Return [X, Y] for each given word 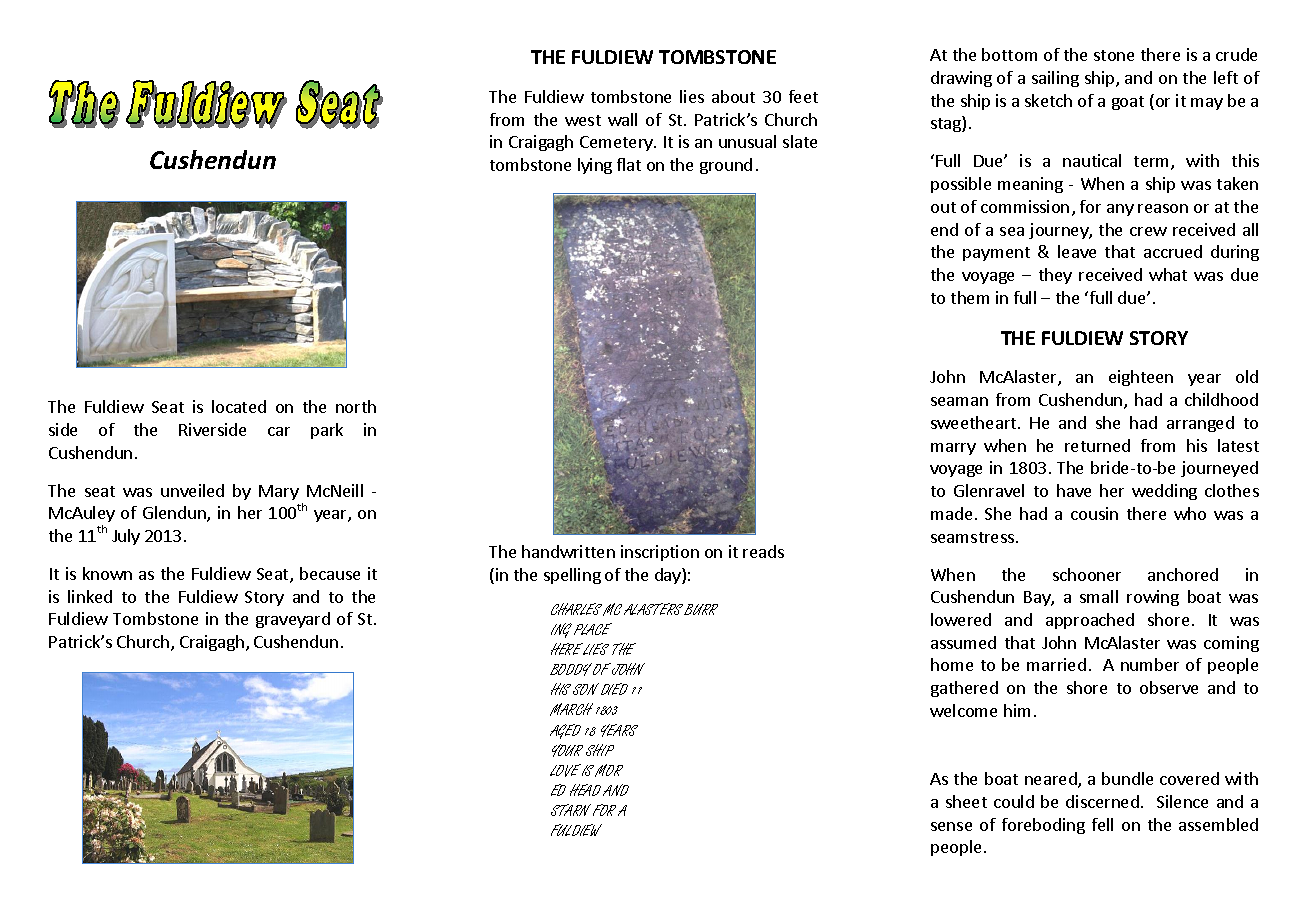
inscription [660, 553]
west [583, 120]
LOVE [565, 770]
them [970, 297]
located [239, 406]
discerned [1102, 801]
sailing [1055, 79]
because [330, 573]
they [1055, 276]
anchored [1183, 574]
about [733, 96]
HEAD [585, 790]
